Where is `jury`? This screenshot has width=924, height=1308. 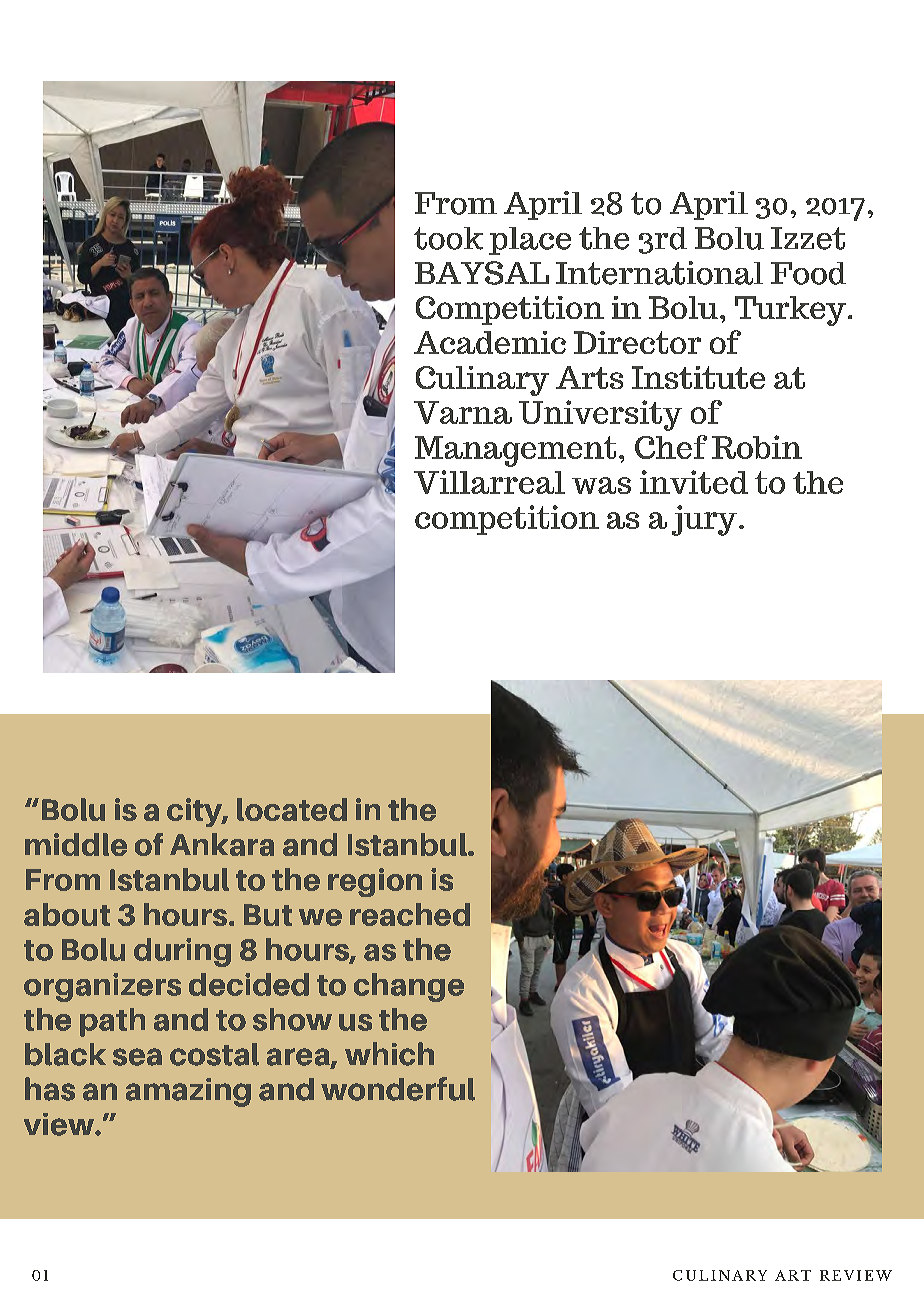
jury is located at coordinates (704, 520).
